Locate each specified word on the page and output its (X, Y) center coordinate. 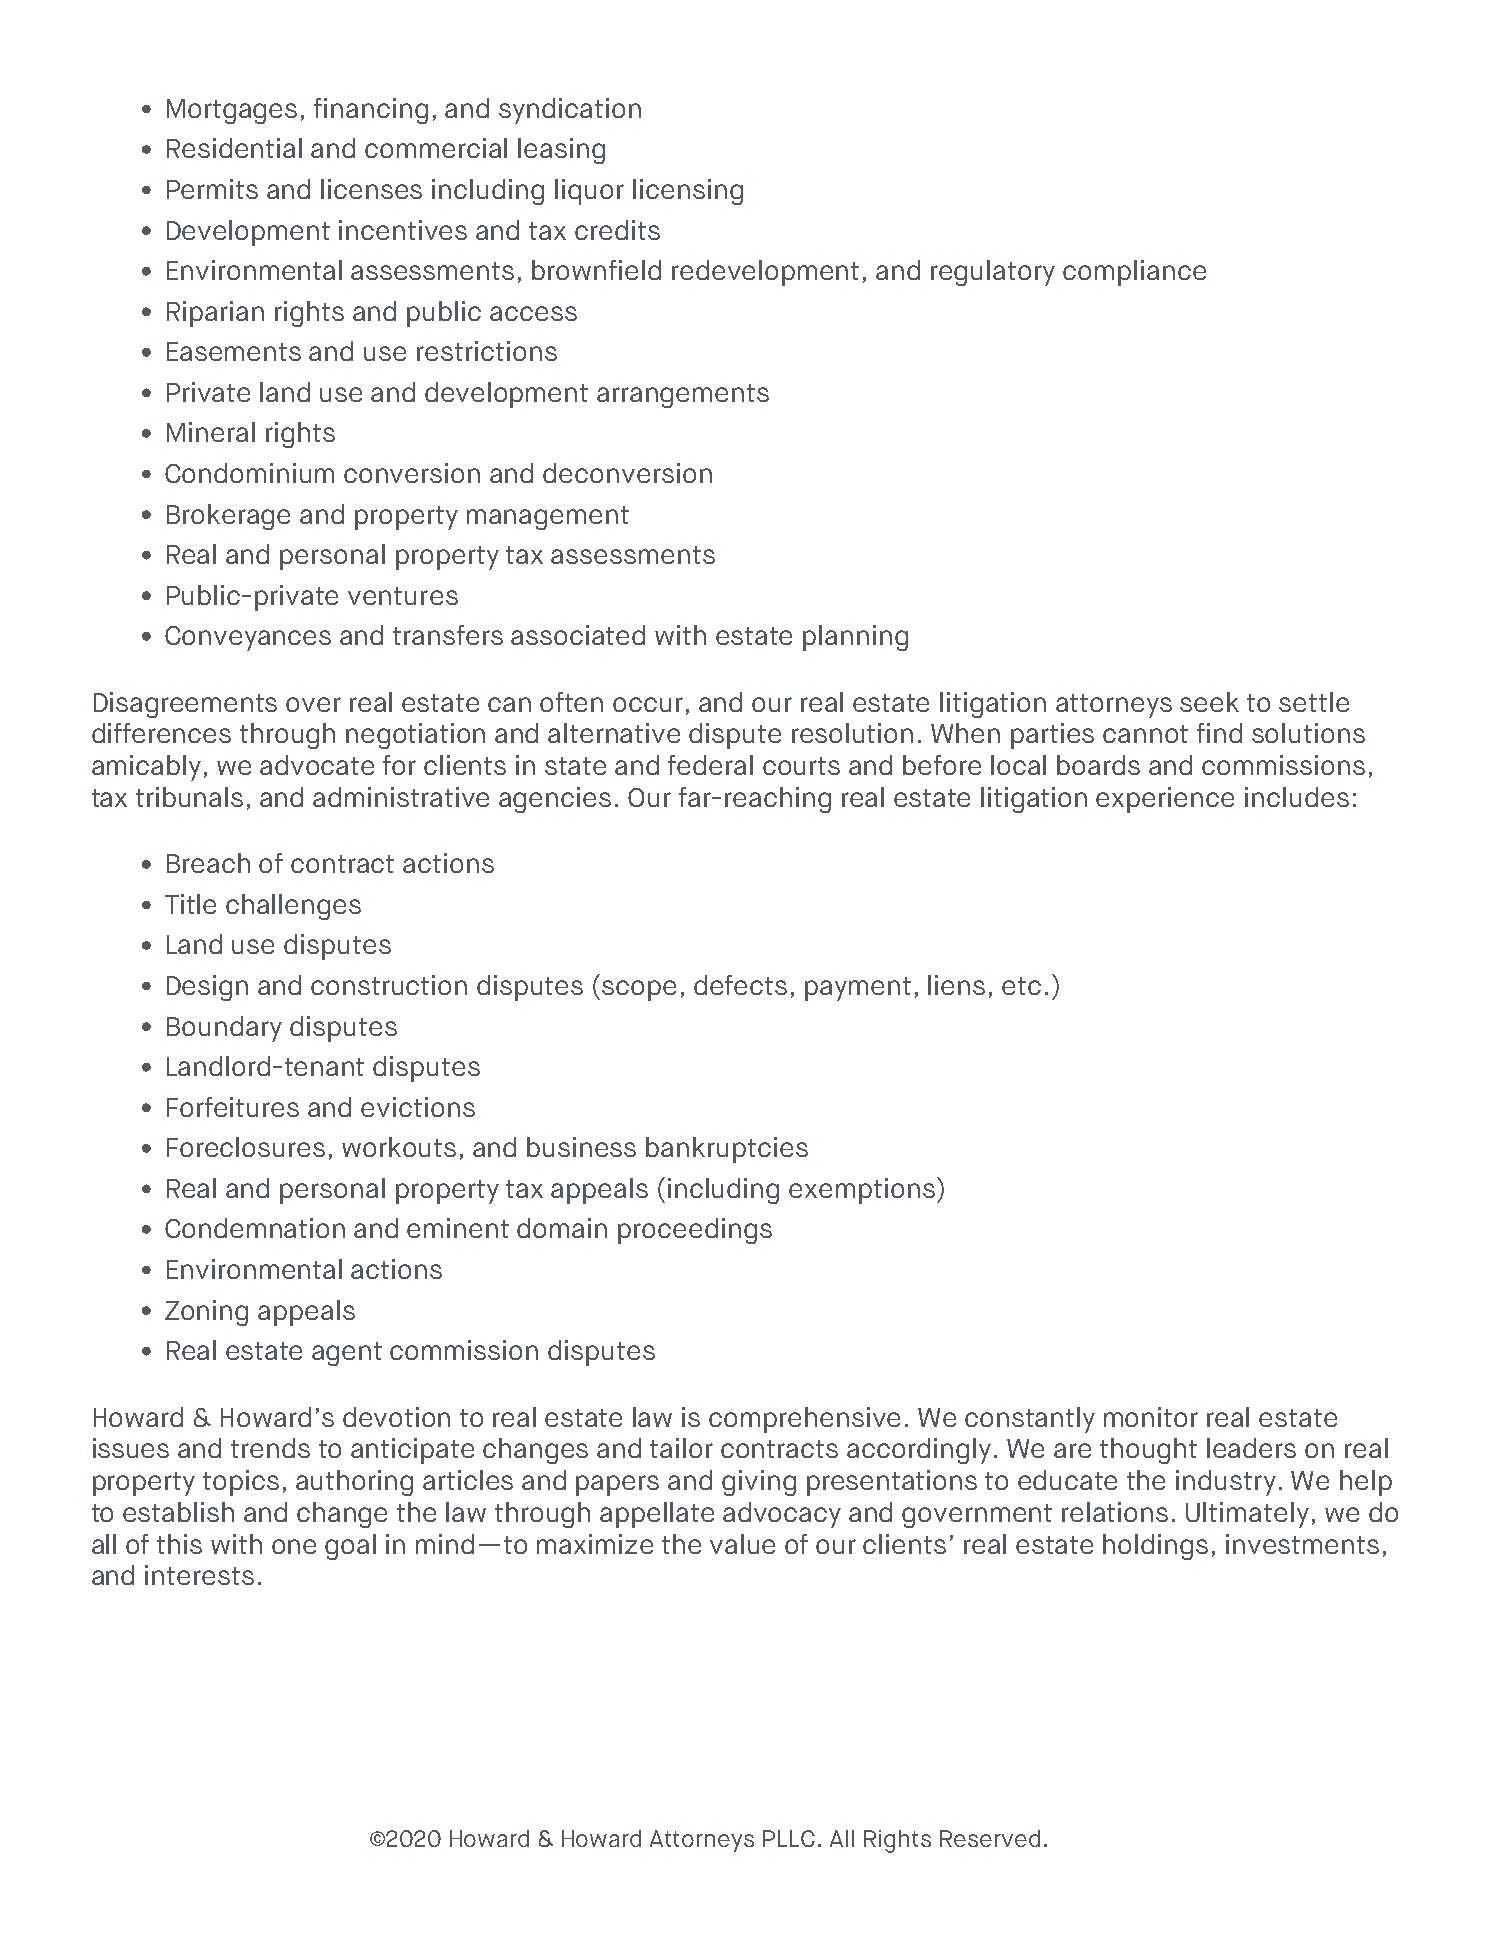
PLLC (789, 1838)
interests (199, 1575)
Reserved (990, 1838)
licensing (688, 192)
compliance (1134, 273)
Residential (234, 148)
